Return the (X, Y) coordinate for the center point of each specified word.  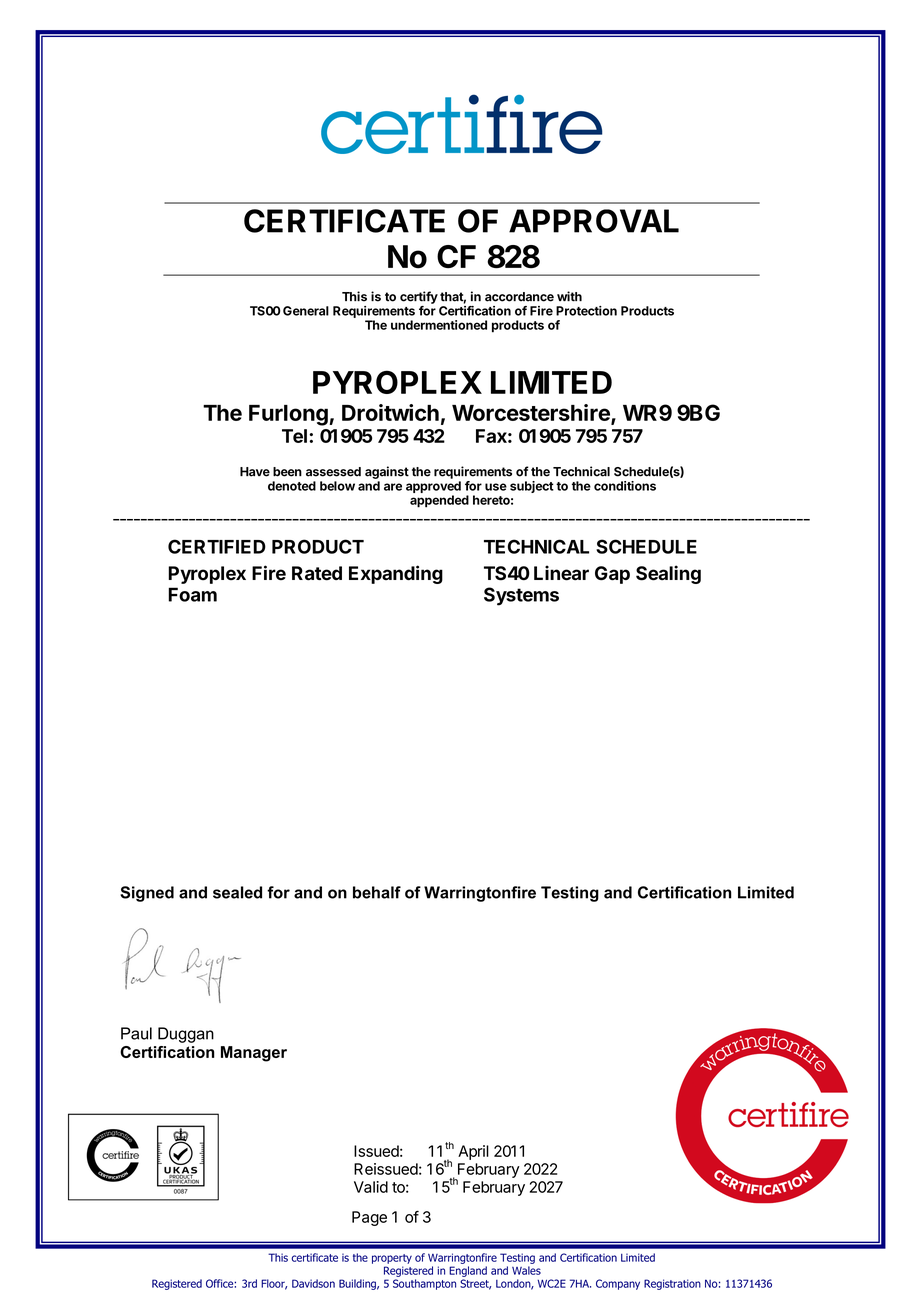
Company (618, 1284)
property (392, 1259)
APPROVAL (594, 221)
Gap (612, 575)
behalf (377, 892)
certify (419, 297)
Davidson (313, 1283)
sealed (237, 892)
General (306, 311)
